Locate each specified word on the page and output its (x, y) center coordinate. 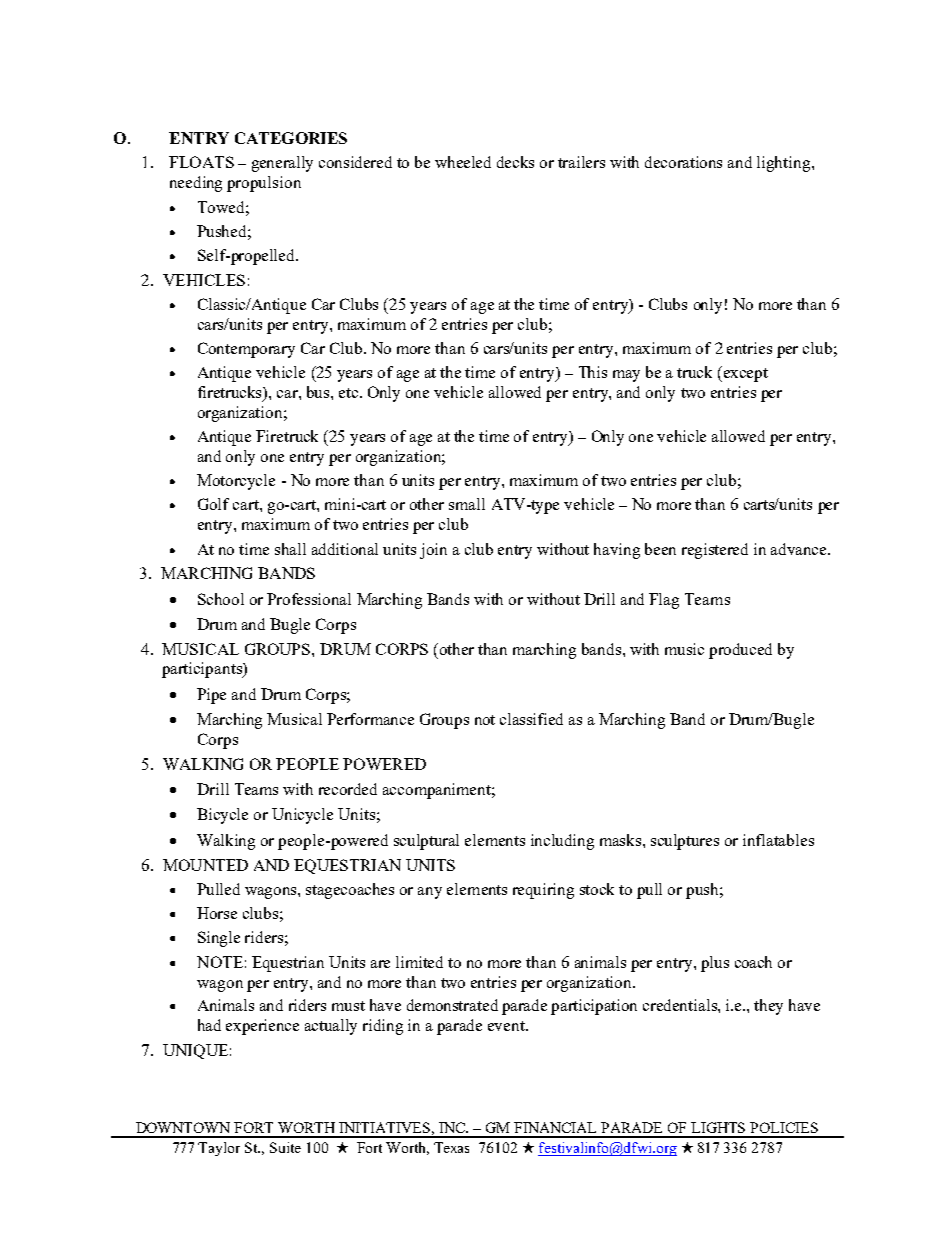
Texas (451, 1147)
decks (515, 162)
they (768, 1007)
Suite (285, 1147)
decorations (683, 162)
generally (282, 164)
